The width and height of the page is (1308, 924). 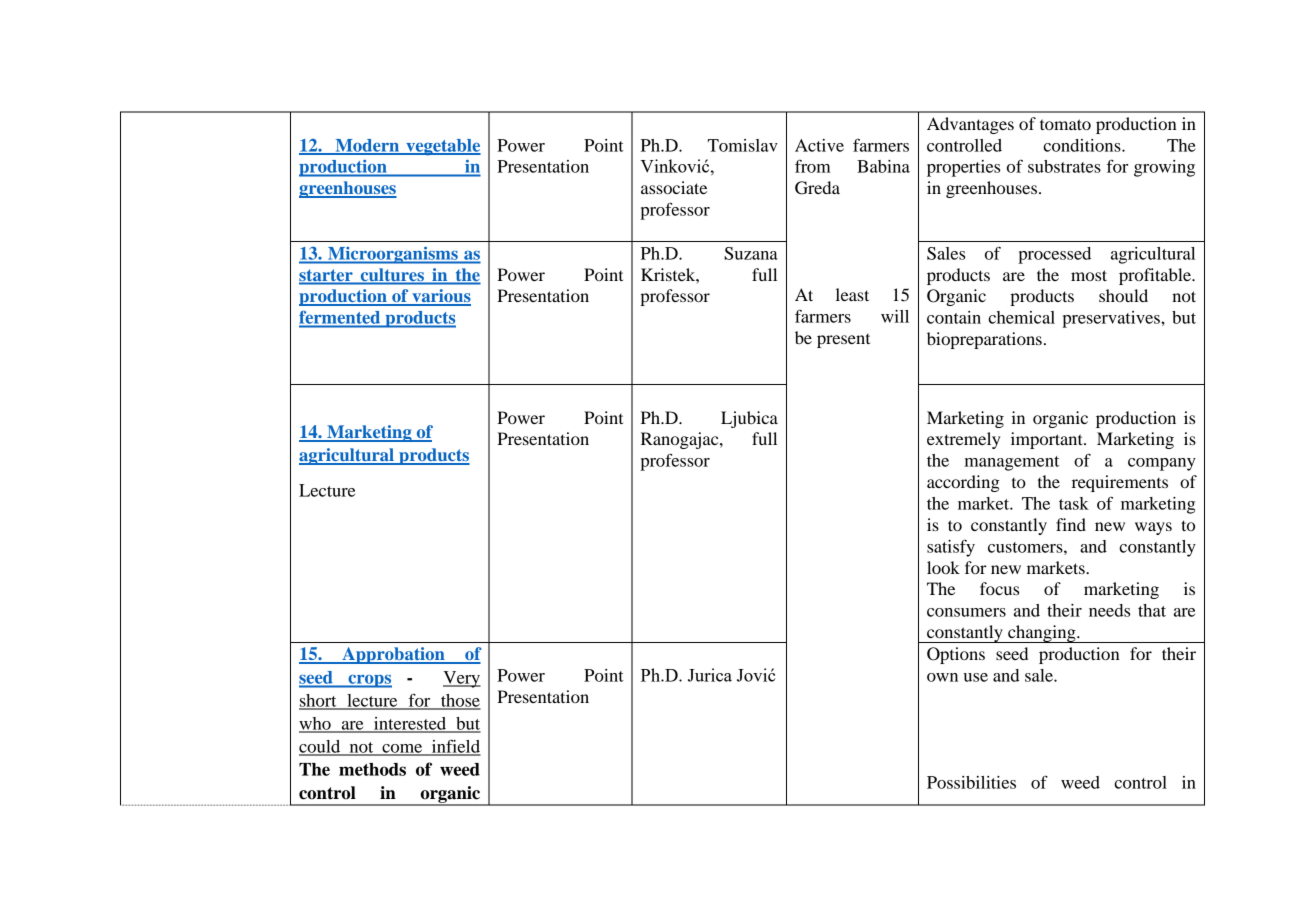 What do you see at coordinates (440, 297) in the page?
I see `various` at bounding box center [440, 297].
